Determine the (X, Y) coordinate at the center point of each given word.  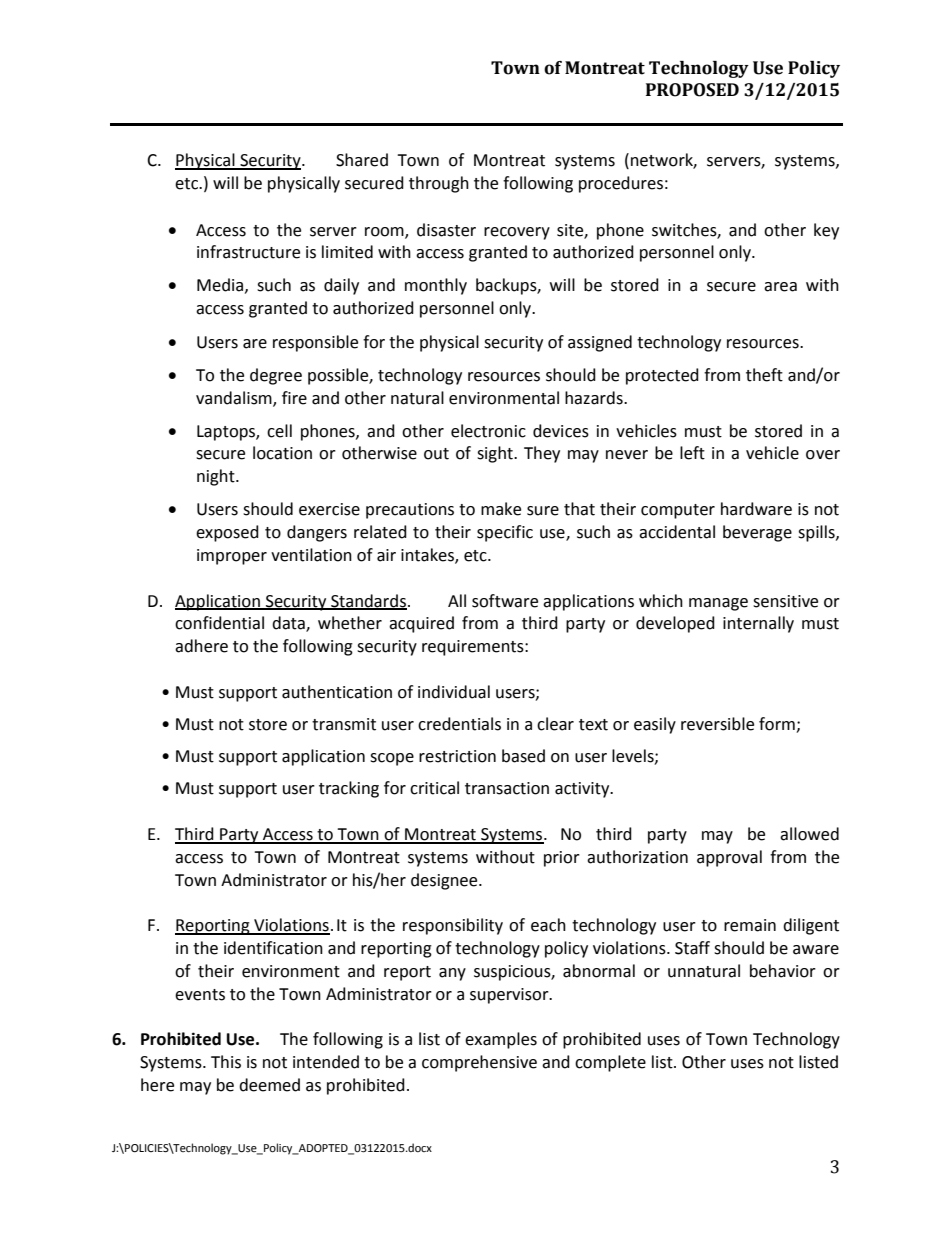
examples (501, 1040)
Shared (362, 160)
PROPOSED (692, 90)
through (439, 184)
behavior (783, 971)
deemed (269, 1085)
